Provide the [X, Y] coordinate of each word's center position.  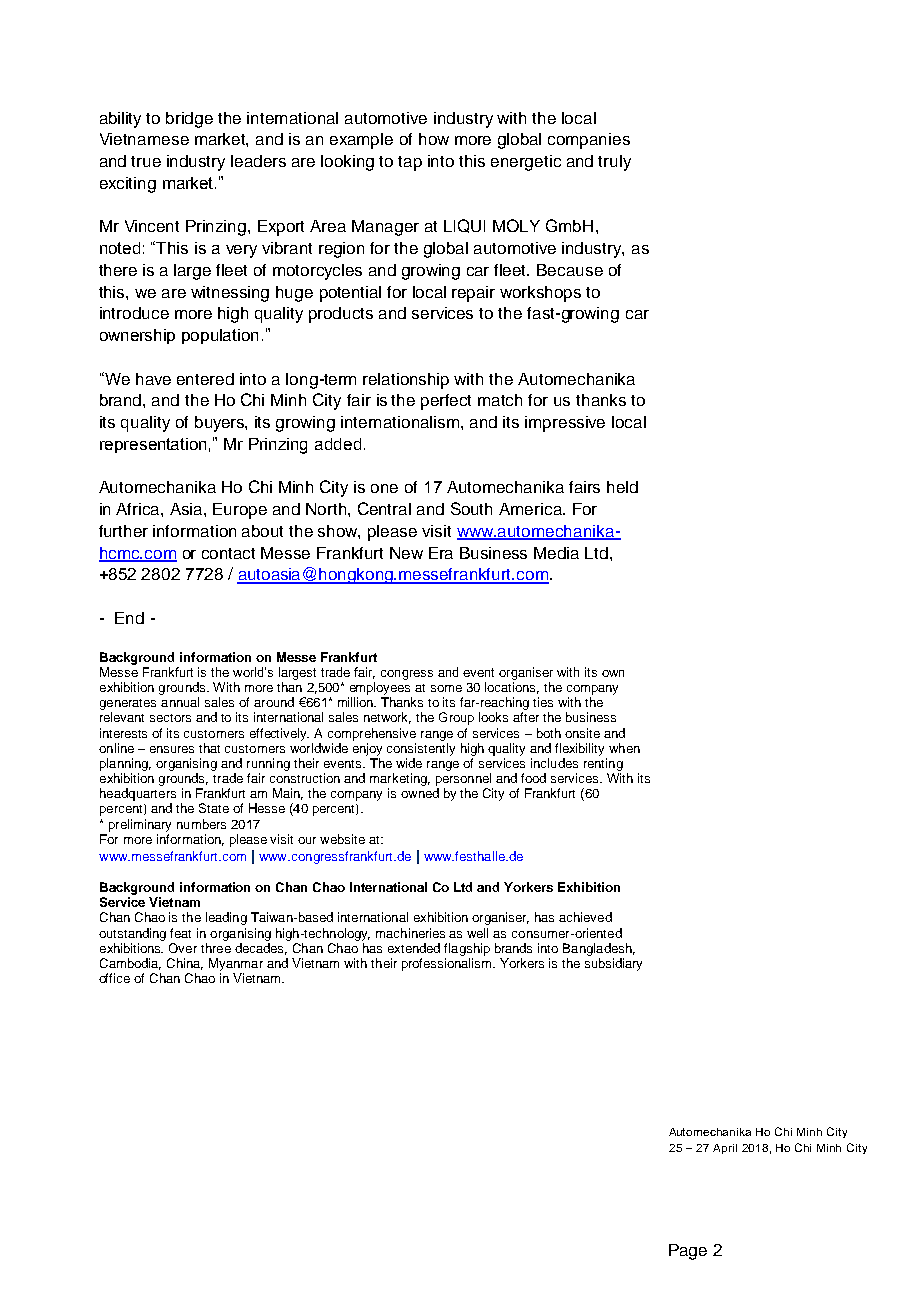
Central [384, 508]
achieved [585, 917]
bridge [189, 120]
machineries [410, 933]
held [622, 487]
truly [614, 163]
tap [410, 163]
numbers [201, 824]
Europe [240, 511]
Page [688, 1252]
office [114, 978]
